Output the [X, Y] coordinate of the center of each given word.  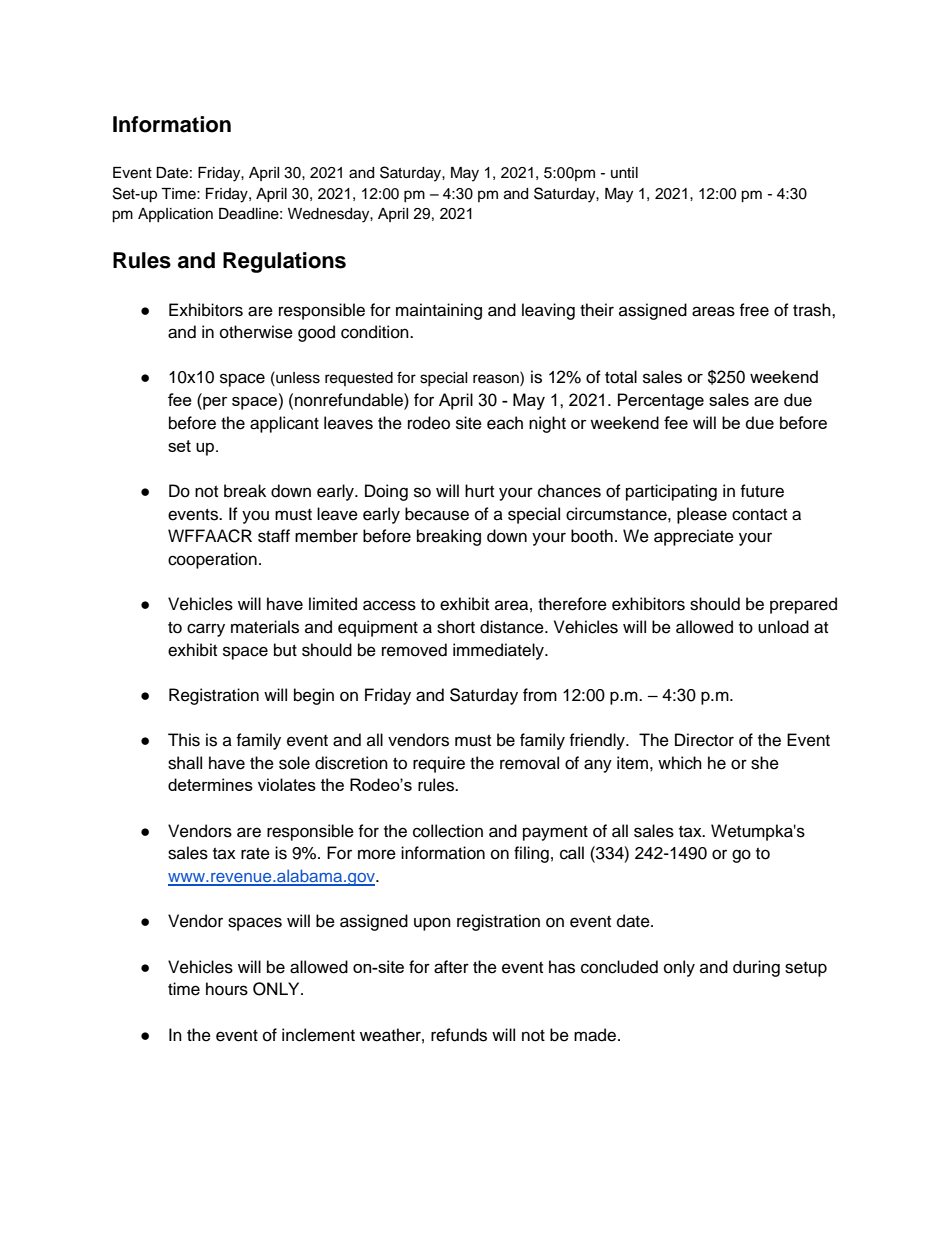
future [762, 491]
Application [175, 215]
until [624, 172]
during [756, 968]
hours [227, 989]
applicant [284, 424]
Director [704, 740]
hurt [479, 491]
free [754, 310]
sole [294, 763]
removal [529, 763]
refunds [459, 1035]
